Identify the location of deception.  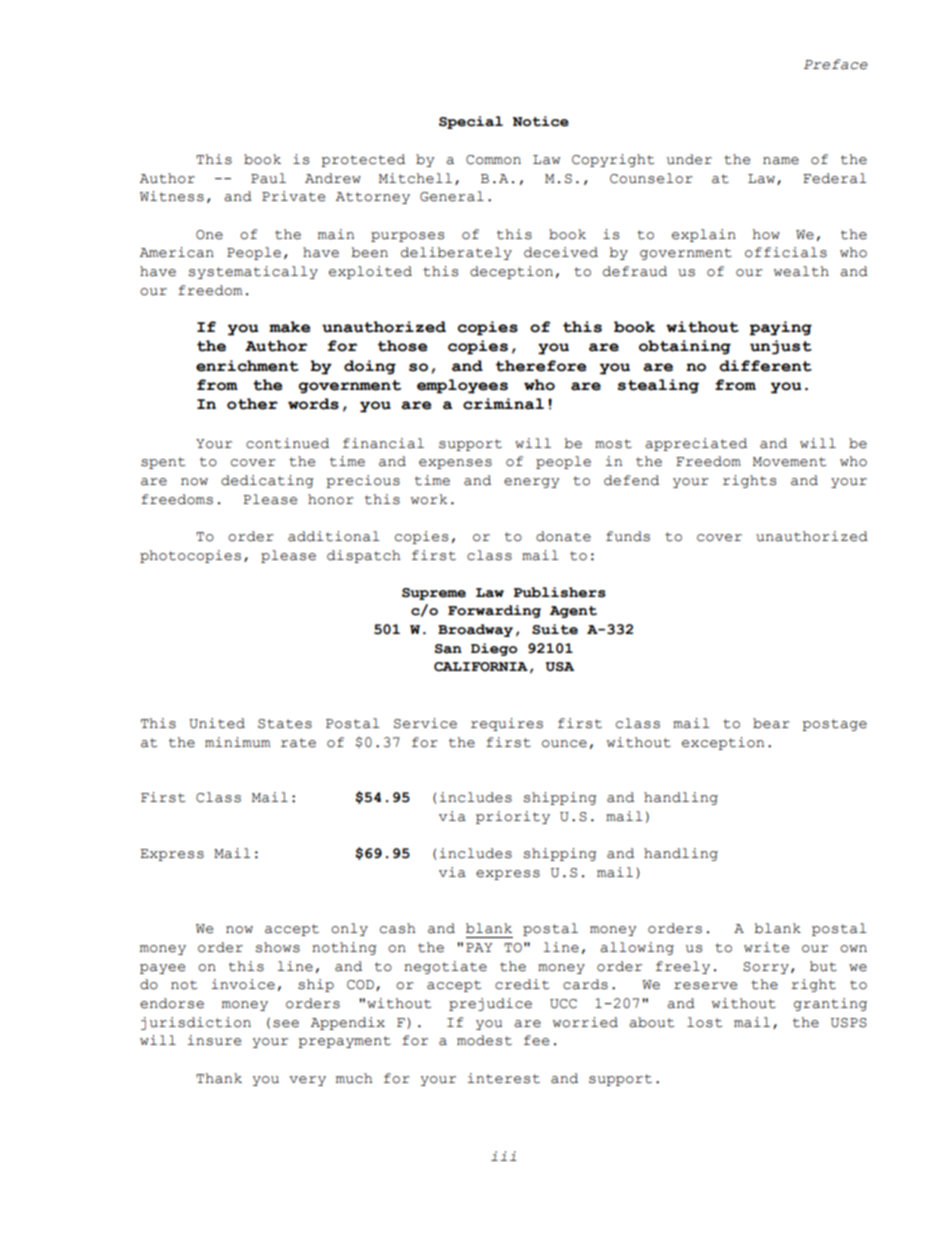
(511, 272).
